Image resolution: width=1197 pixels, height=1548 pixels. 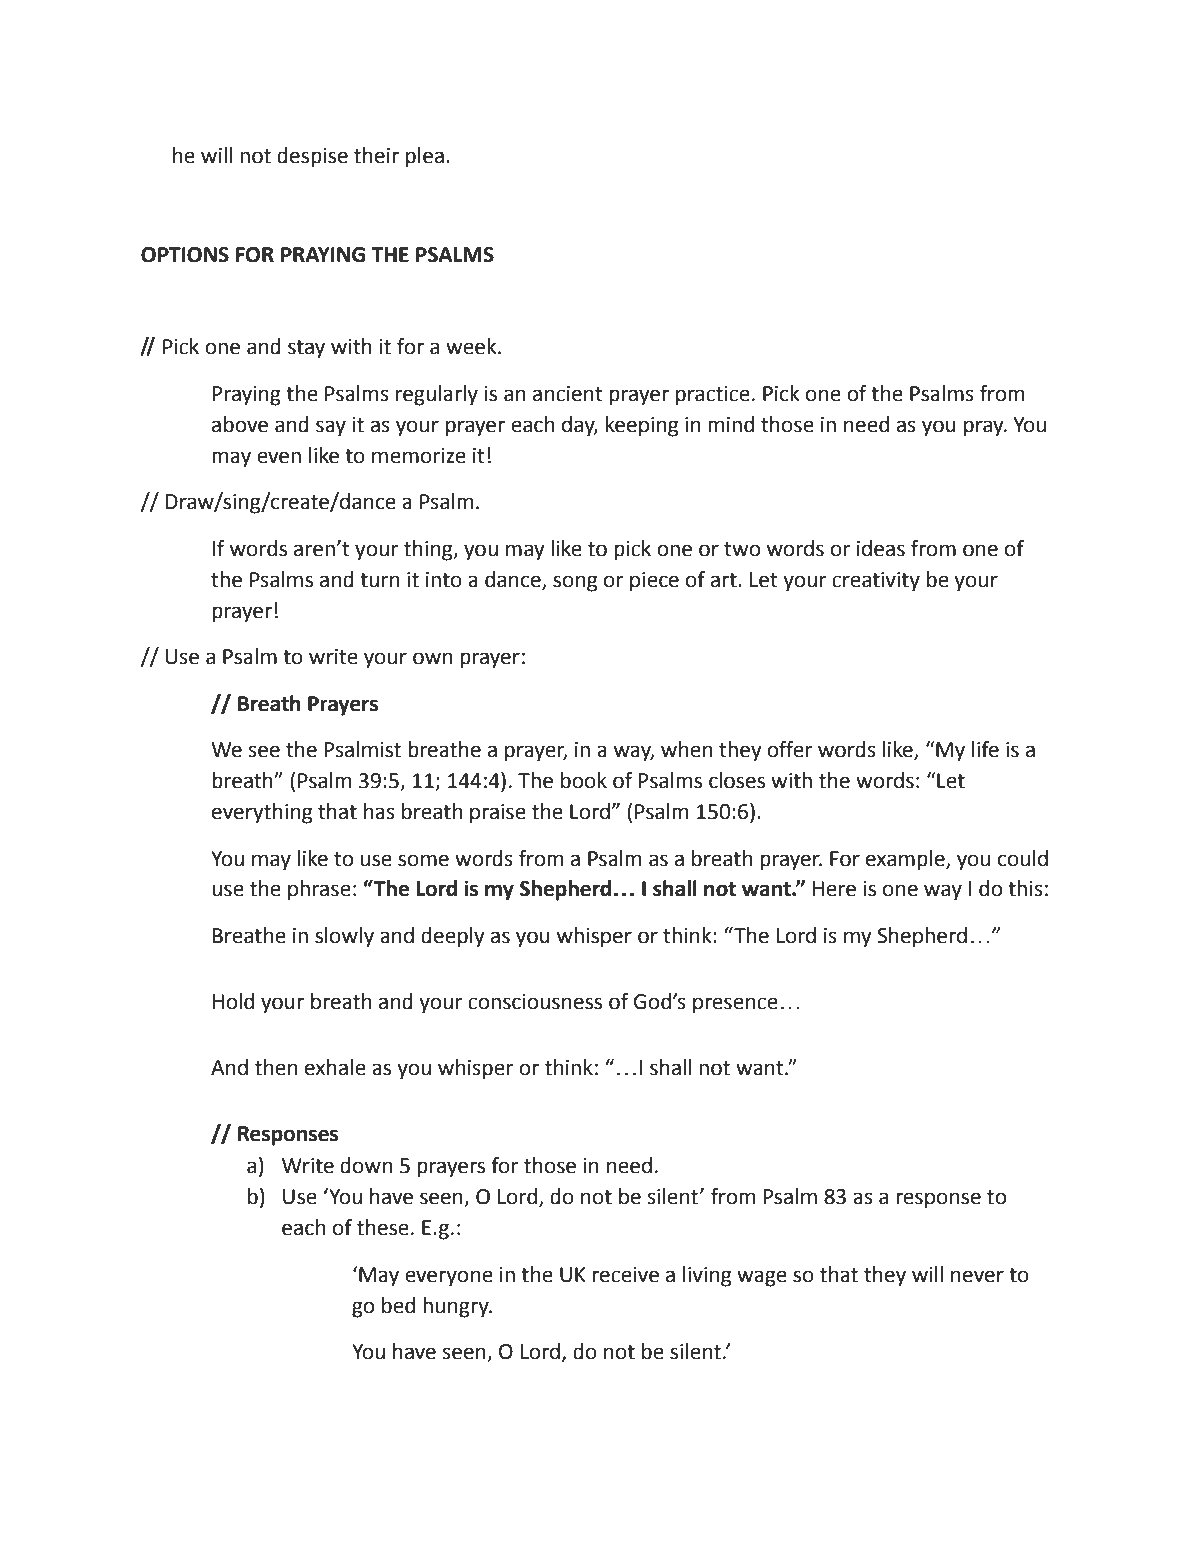 I want to click on plea, so click(x=425, y=157).
